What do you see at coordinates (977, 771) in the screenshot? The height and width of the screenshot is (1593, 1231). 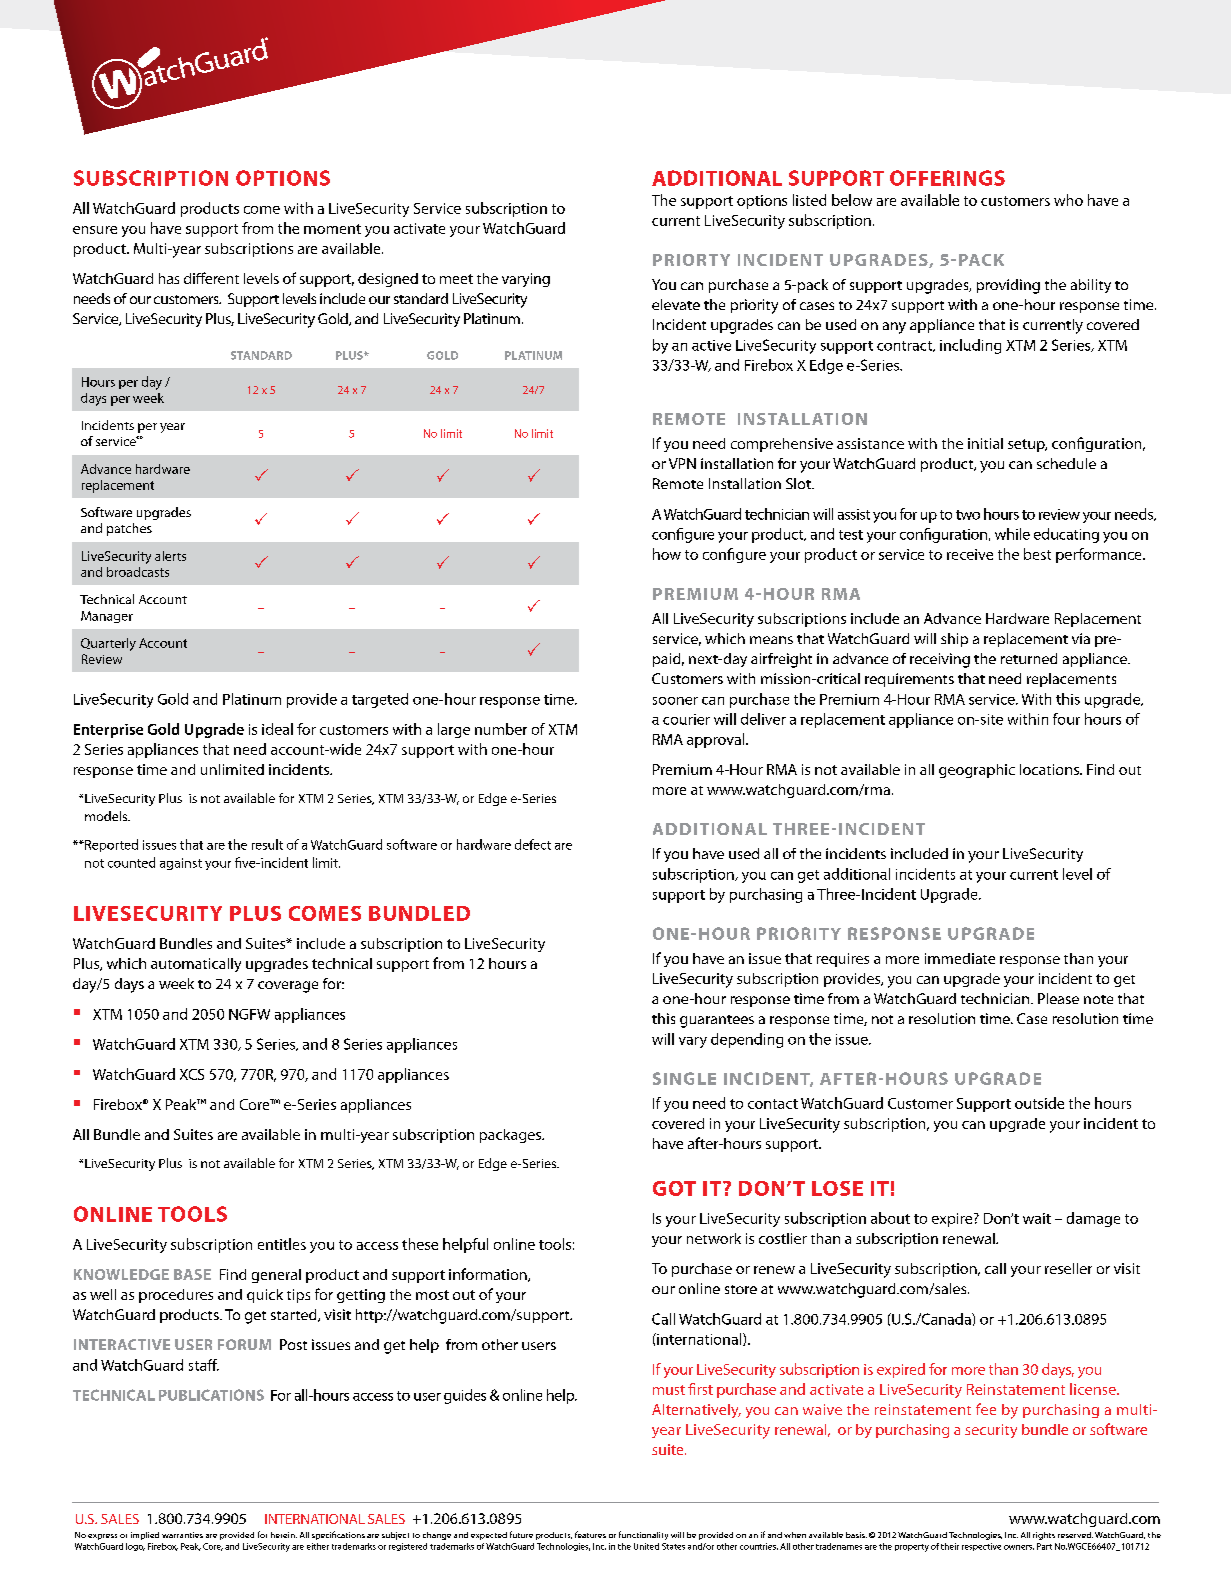 I see `geographic` at bounding box center [977, 771].
